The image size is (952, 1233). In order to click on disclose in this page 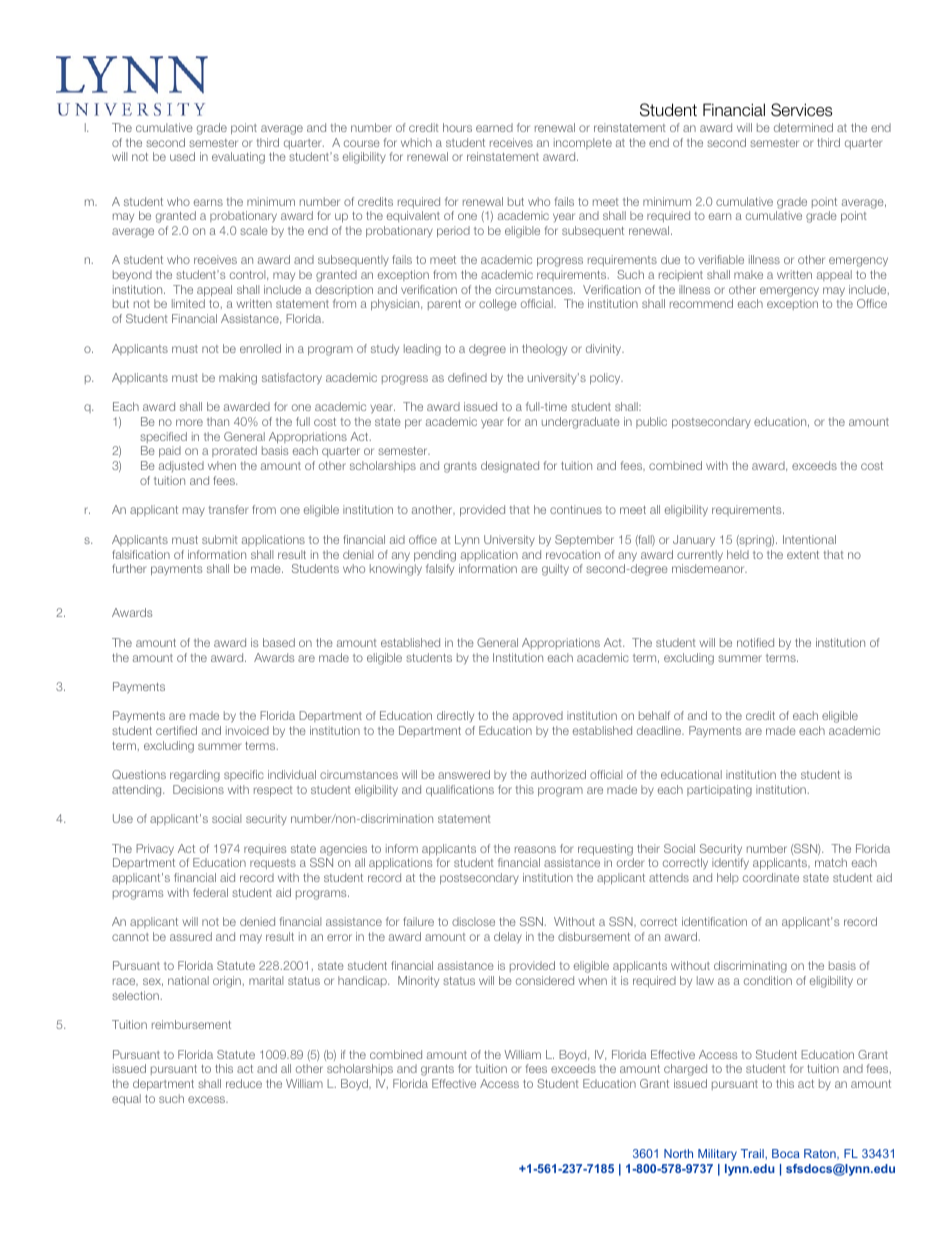, I will do `click(473, 921)`.
